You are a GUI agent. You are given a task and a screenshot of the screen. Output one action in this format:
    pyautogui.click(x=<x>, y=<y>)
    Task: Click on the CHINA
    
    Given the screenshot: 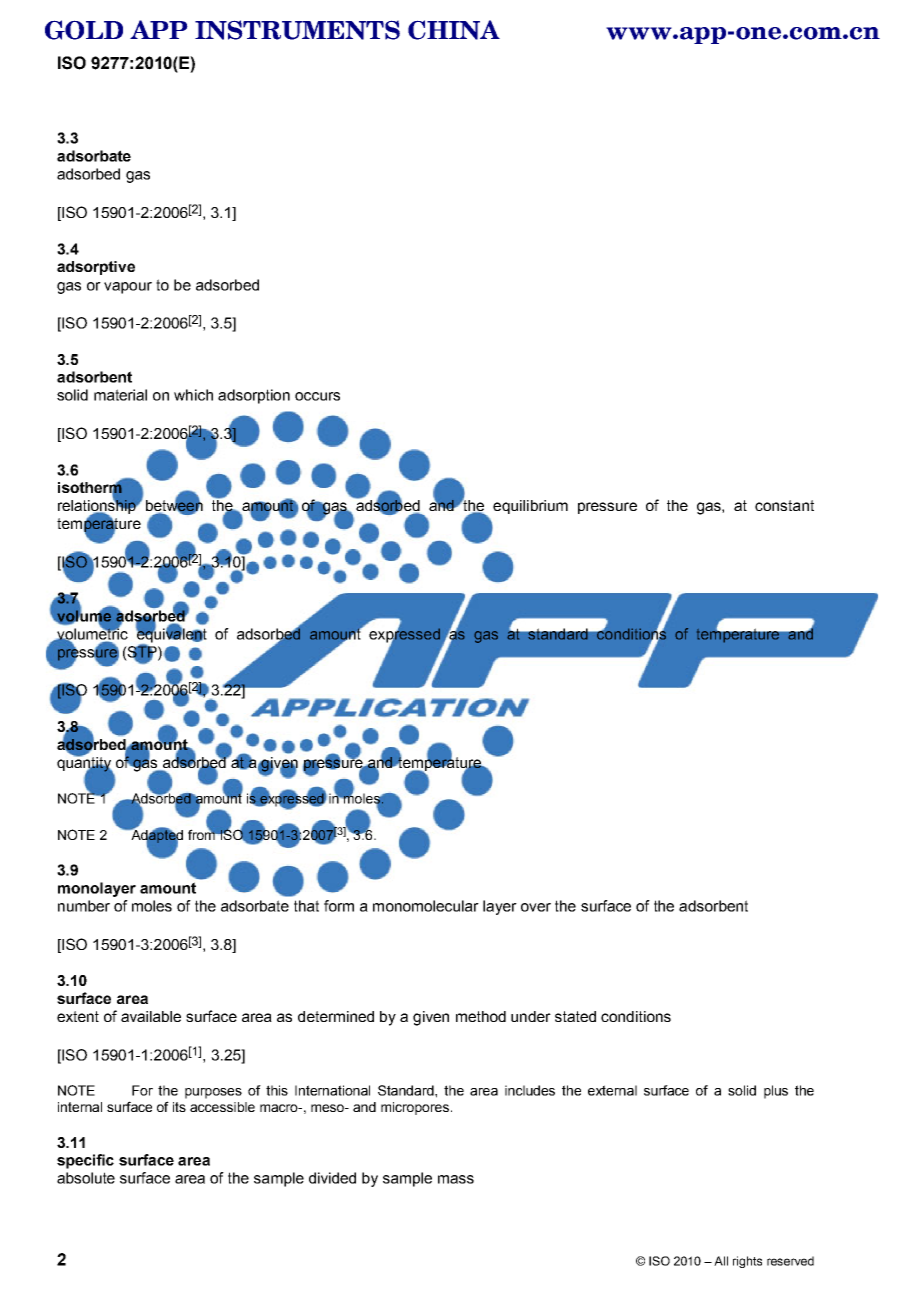 What is the action you would take?
    pyautogui.click(x=454, y=30)
